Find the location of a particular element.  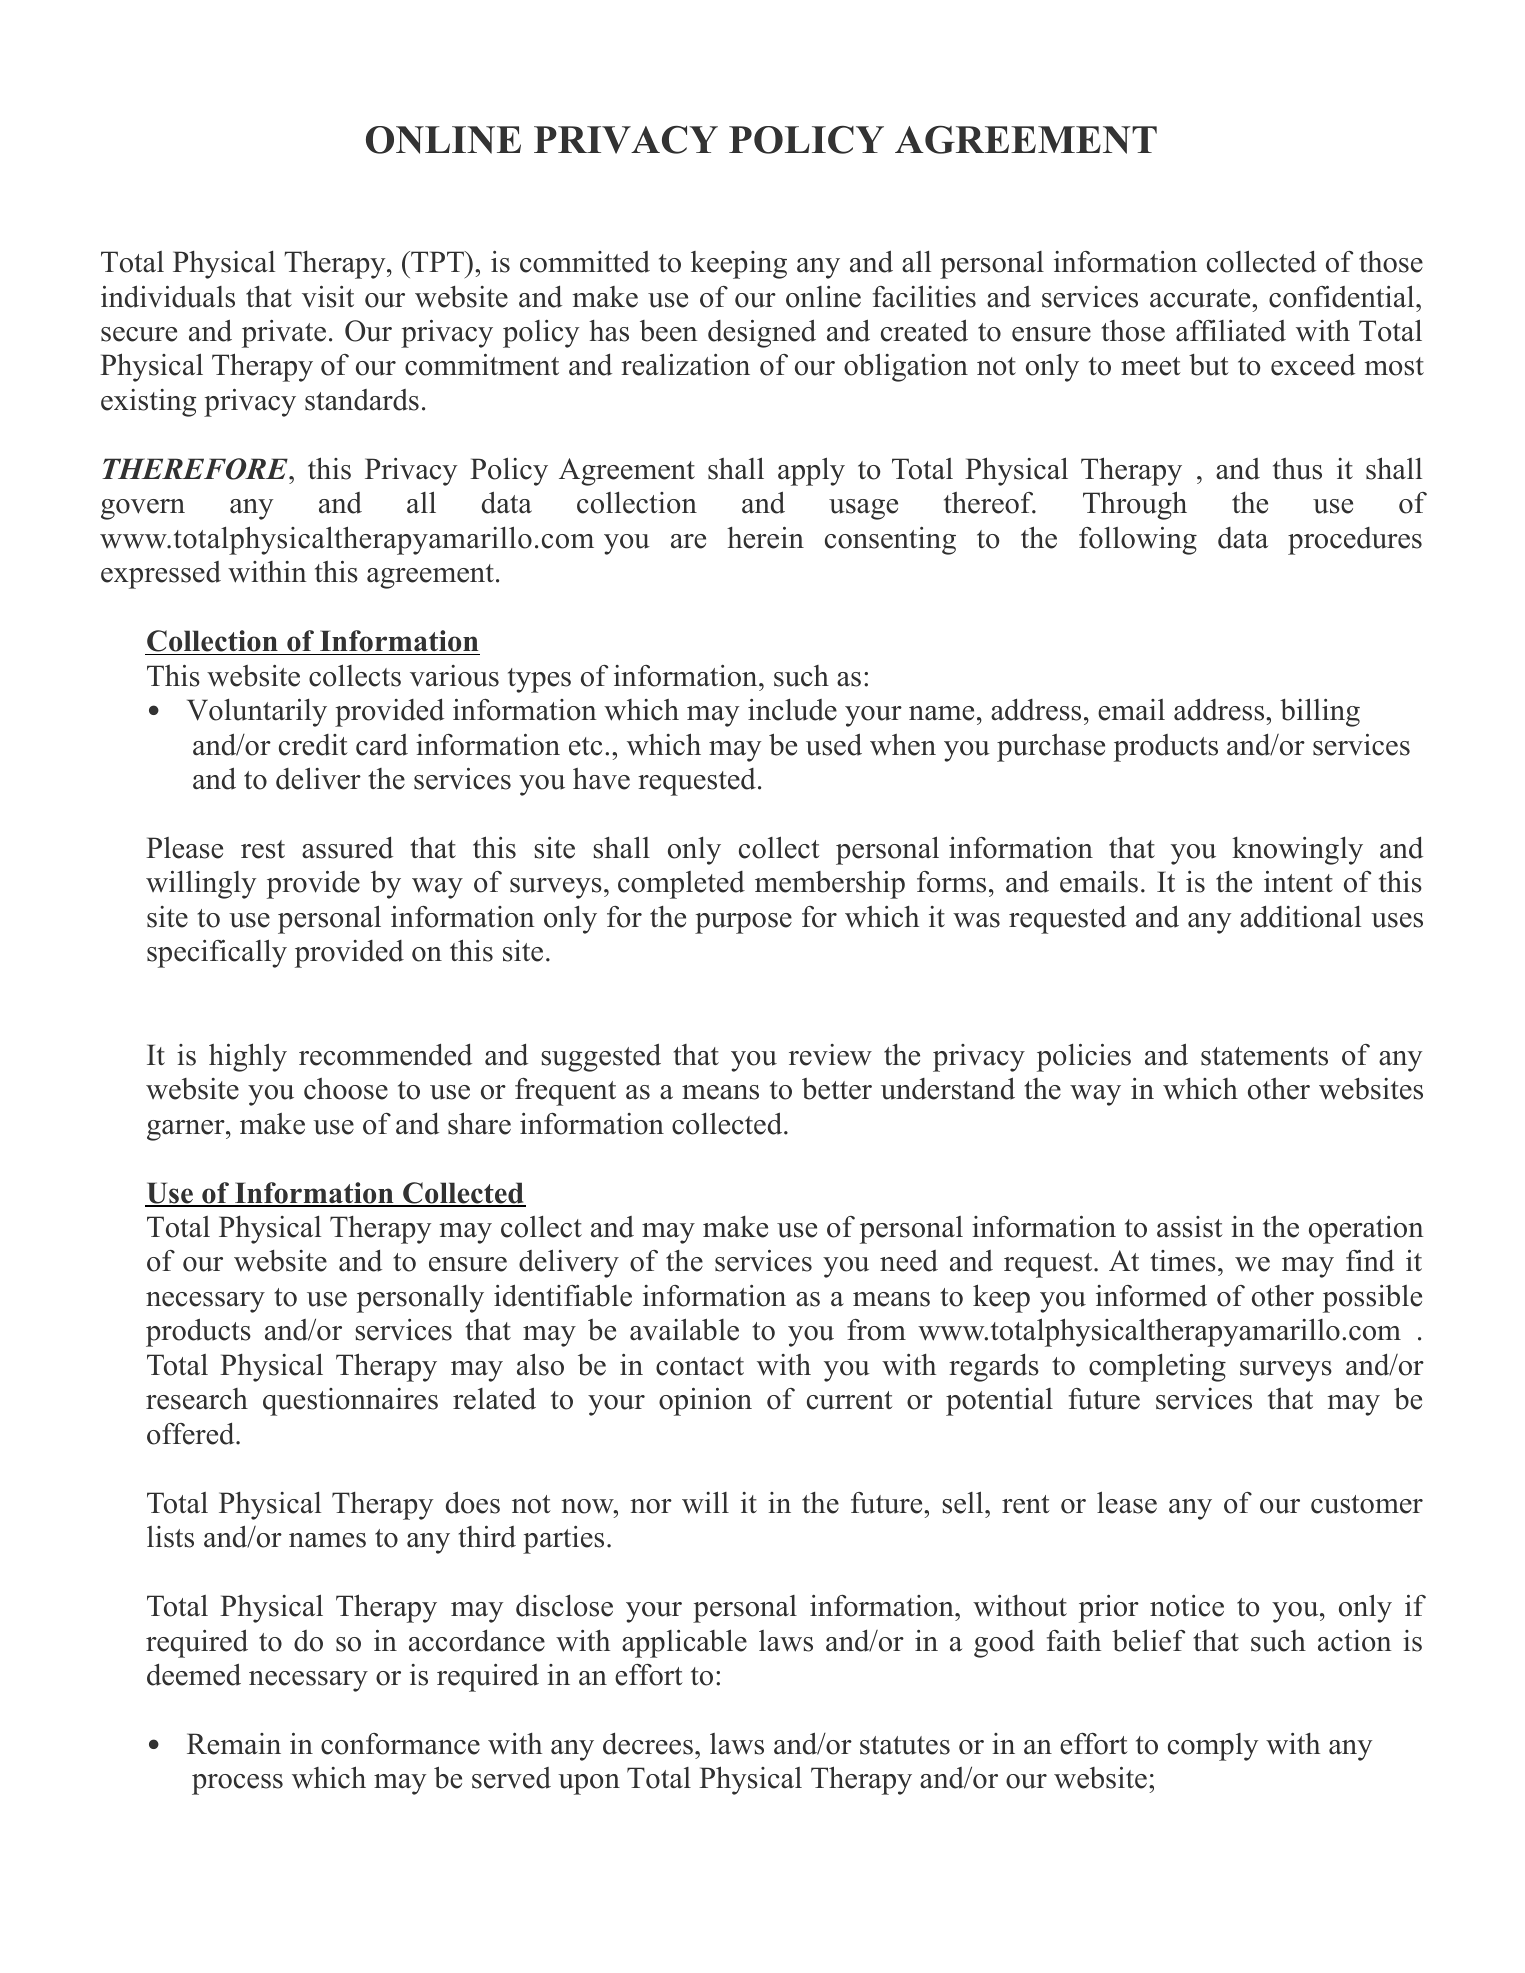

statements is located at coordinates (1264, 1056).
